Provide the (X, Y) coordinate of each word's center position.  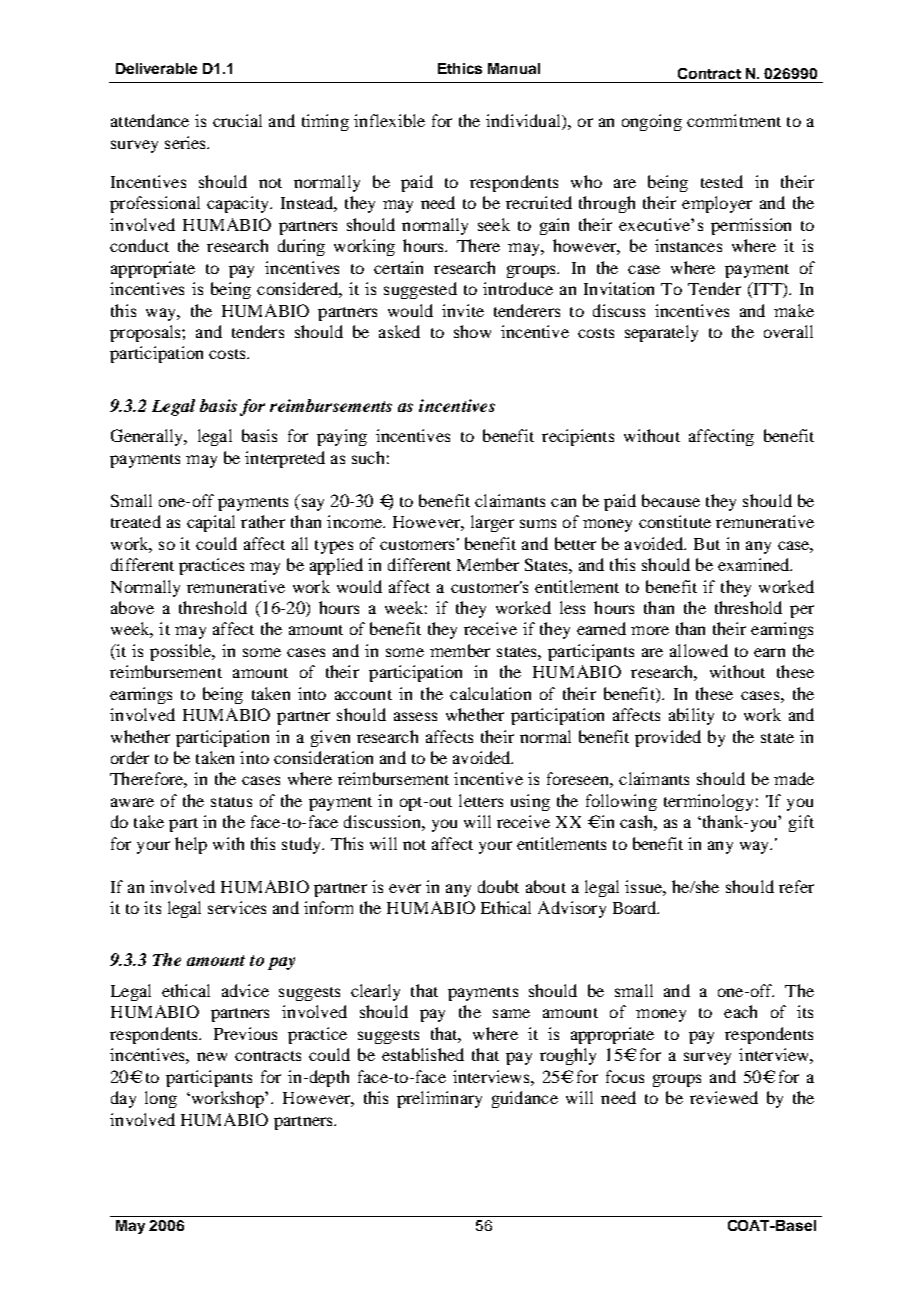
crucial (237, 120)
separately (661, 333)
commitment (734, 120)
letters (481, 800)
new (212, 1056)
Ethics (460, 68)
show (472, 331)
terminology (708, 802)
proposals (146, 333)
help (191, 845)
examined (755, 564)
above (132, 607)
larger (492, 523)
